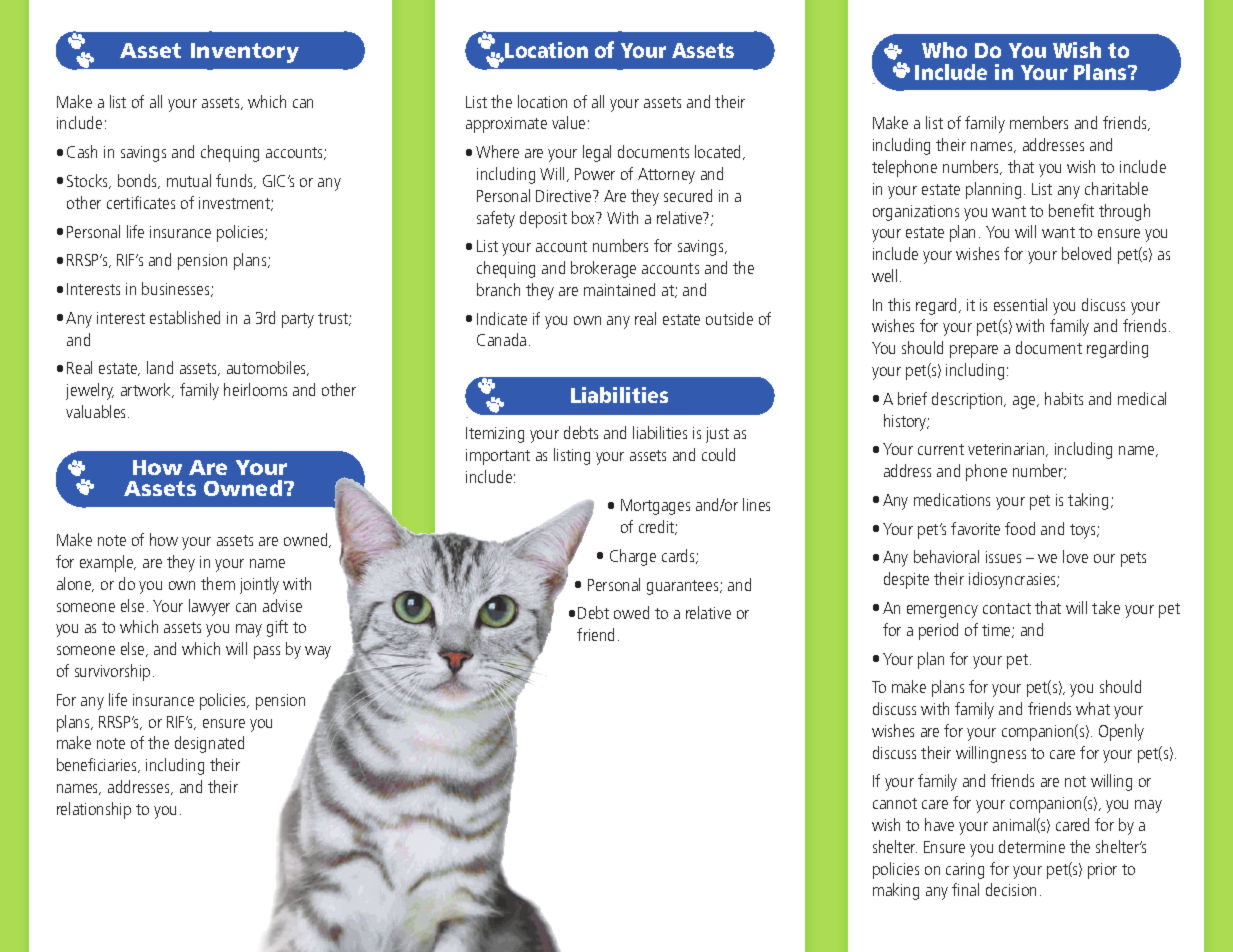 Image resolution: width=1233 pixels, height=952 pixels. Describe the element at coordinates (97, 411) in the image. I see `valuables` at that location.
